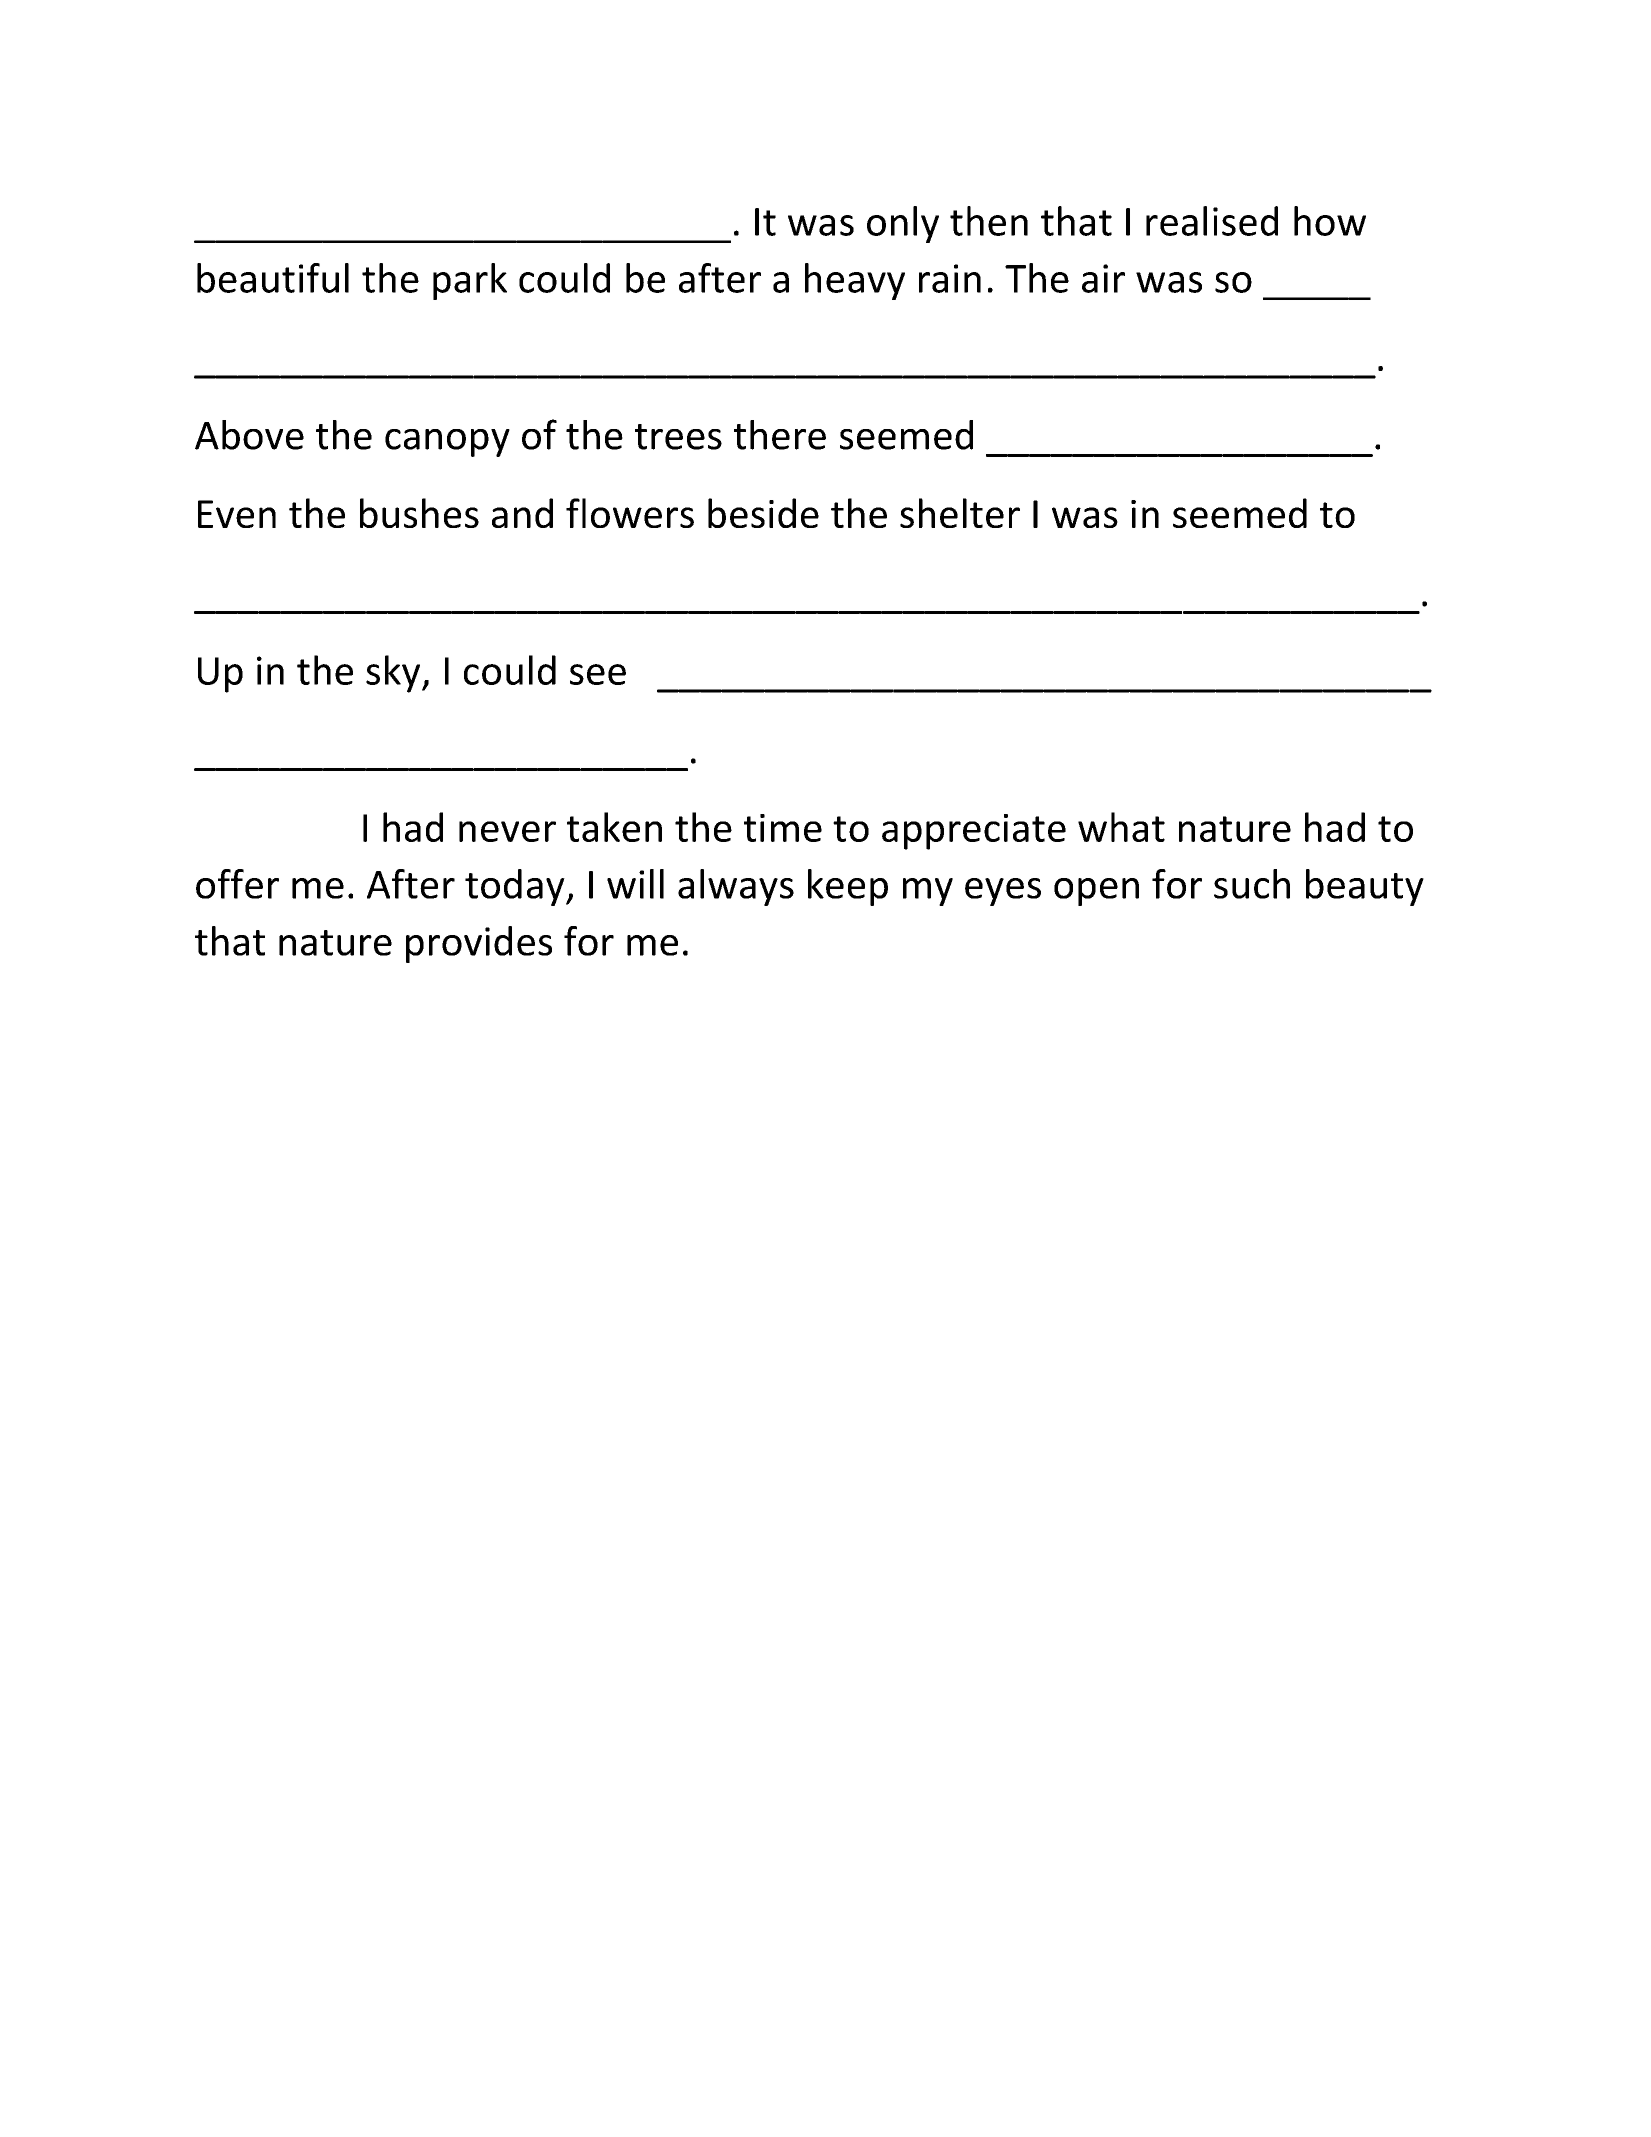 This image has height=2137, width=1651. Describe the element at coordinates (479, 944) in the image. I see `provides` at that location.
